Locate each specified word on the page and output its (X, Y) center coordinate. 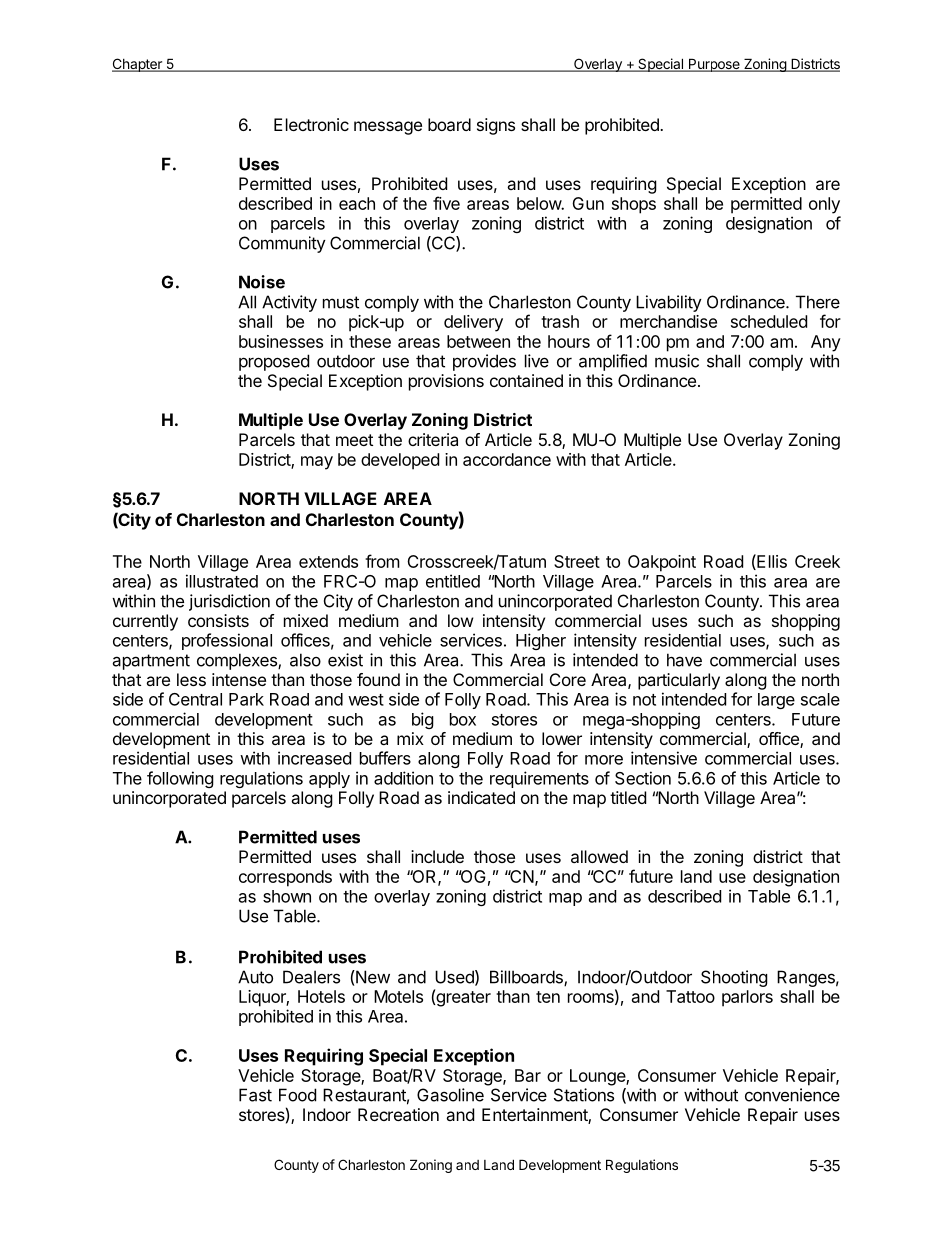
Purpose (714, 65)
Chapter (138, 65)
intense (239, 679)
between (478, 341)
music (677, 361)
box (463, 719)
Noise (262, 282)
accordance (507, 459)
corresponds (285, 878)
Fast (255, 1095)
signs (496, 126)
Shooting (734, 978)
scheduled (769, 321)
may (317, 463)
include (437, 856)
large (776, 701)
